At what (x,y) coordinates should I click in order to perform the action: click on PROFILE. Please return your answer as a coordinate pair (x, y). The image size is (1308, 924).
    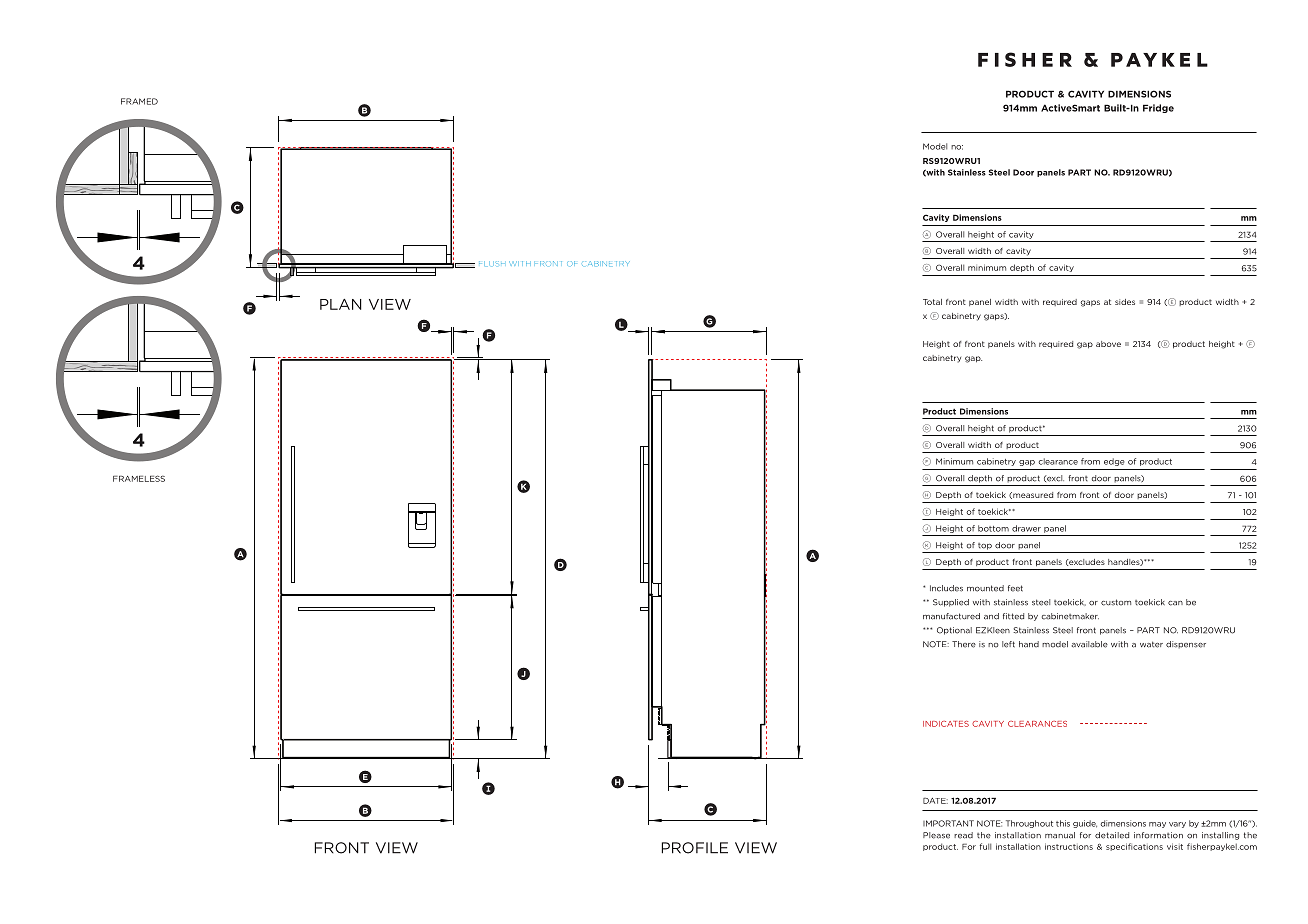
    Looking at the image, I should click on (695, 848).
